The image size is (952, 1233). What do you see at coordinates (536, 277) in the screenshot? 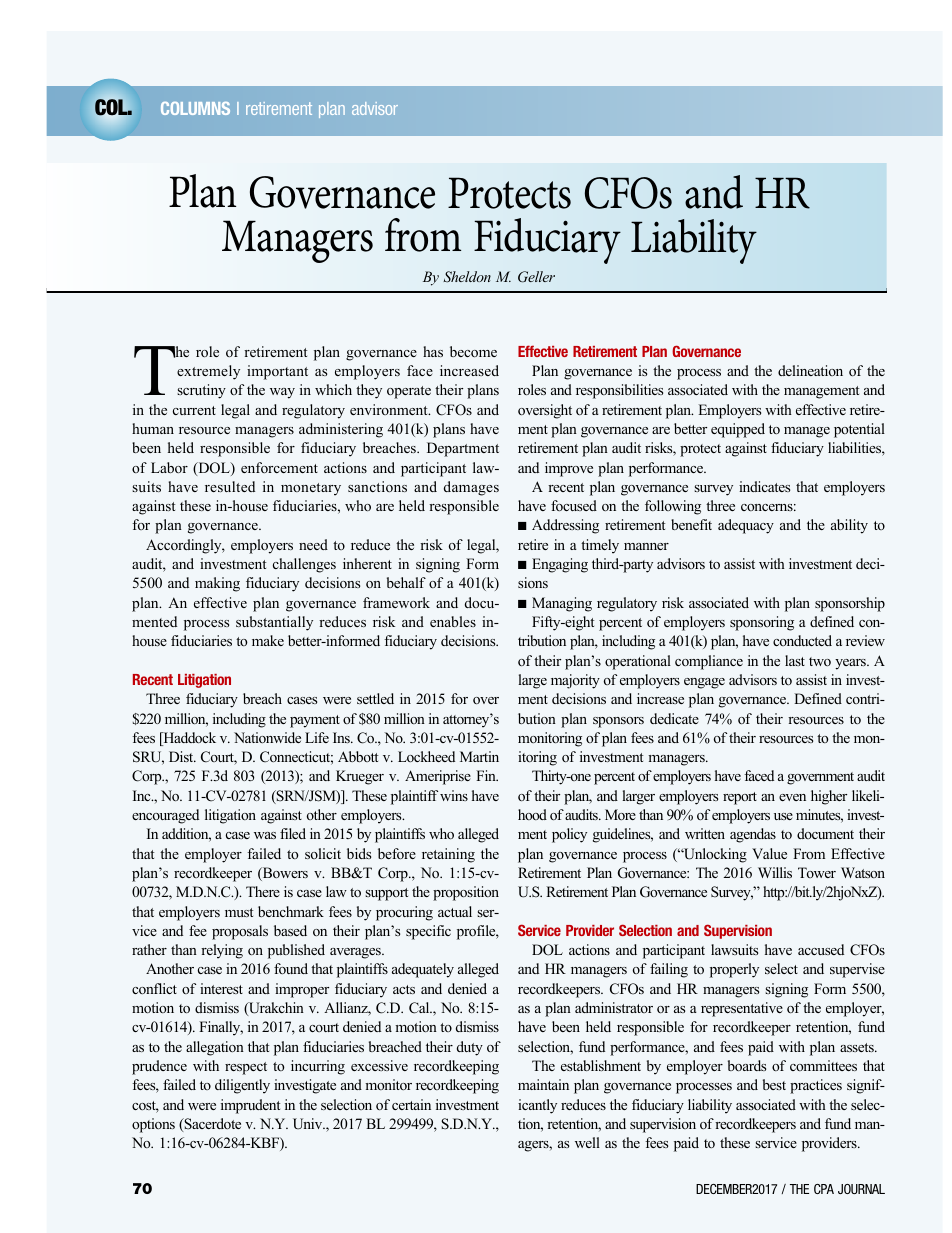
I see `Geller` at bounding box center [536, 277].
